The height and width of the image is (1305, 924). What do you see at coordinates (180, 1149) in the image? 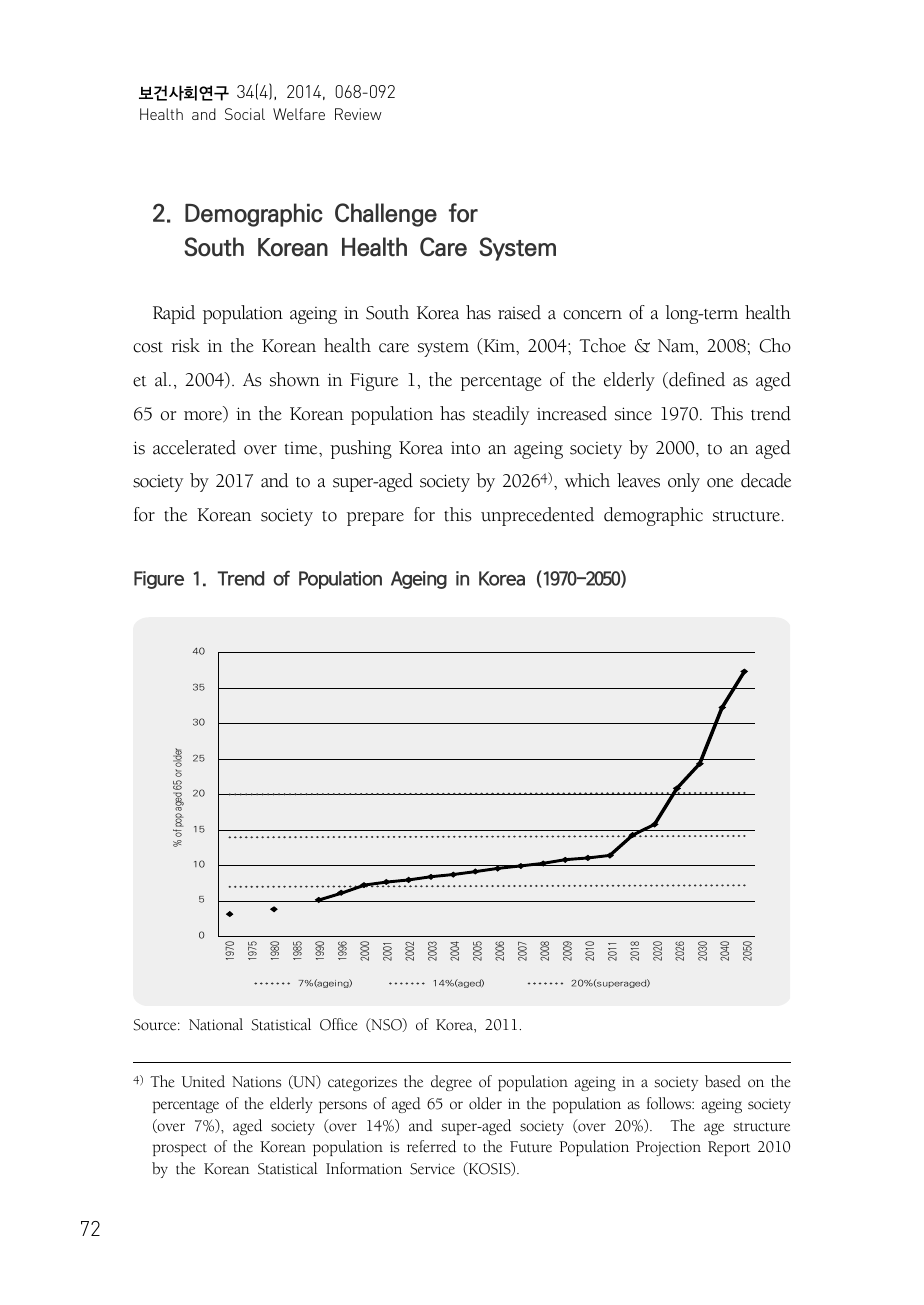
I see `prospect` at bounding box center [180, 1149].
